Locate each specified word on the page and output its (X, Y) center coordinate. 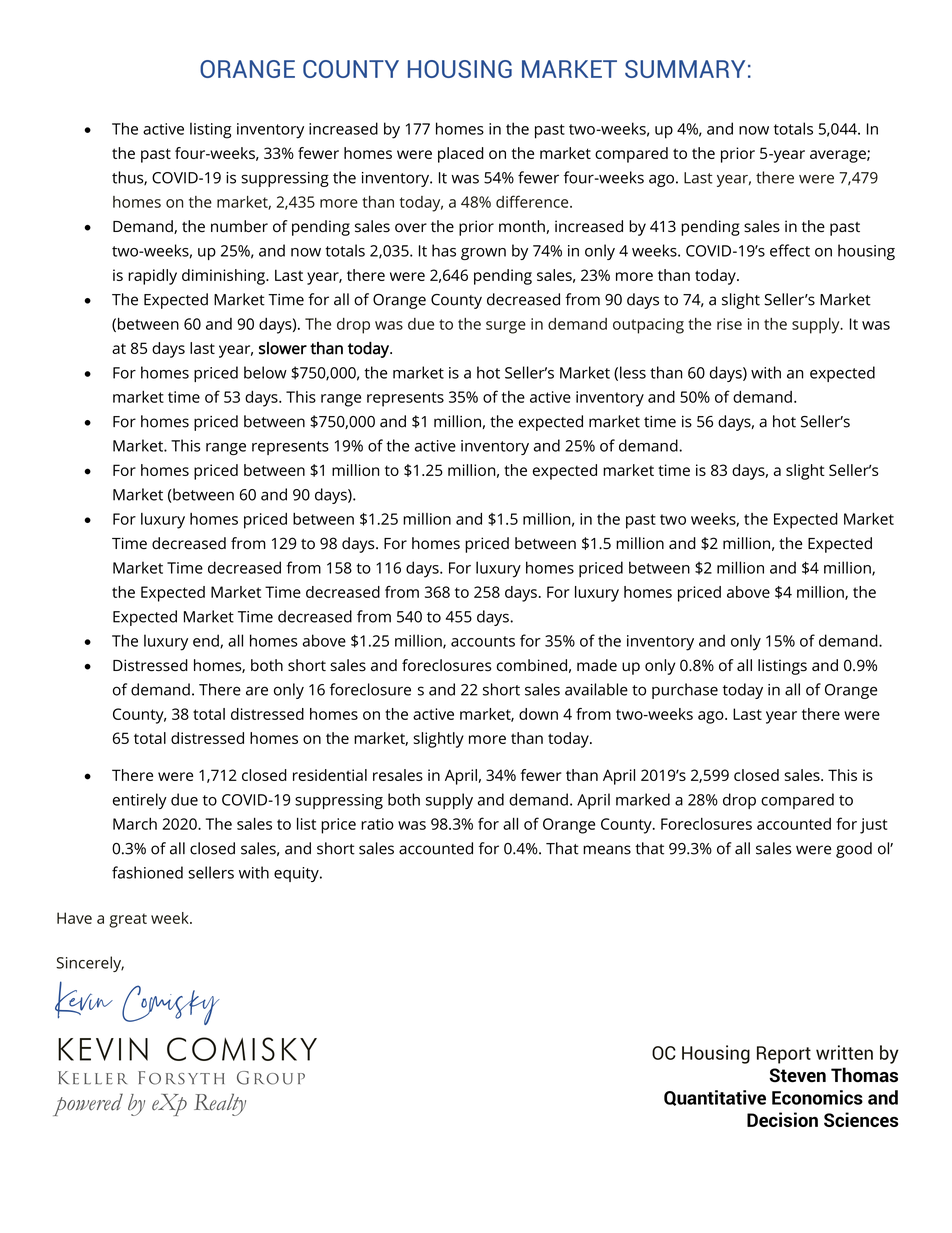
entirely (140, 801)
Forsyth (181, 1078)
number (239, 226)
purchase (685, 691)
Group (271, 1078)
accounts (483, 641)
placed (461, 155)
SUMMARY (685, 69)
